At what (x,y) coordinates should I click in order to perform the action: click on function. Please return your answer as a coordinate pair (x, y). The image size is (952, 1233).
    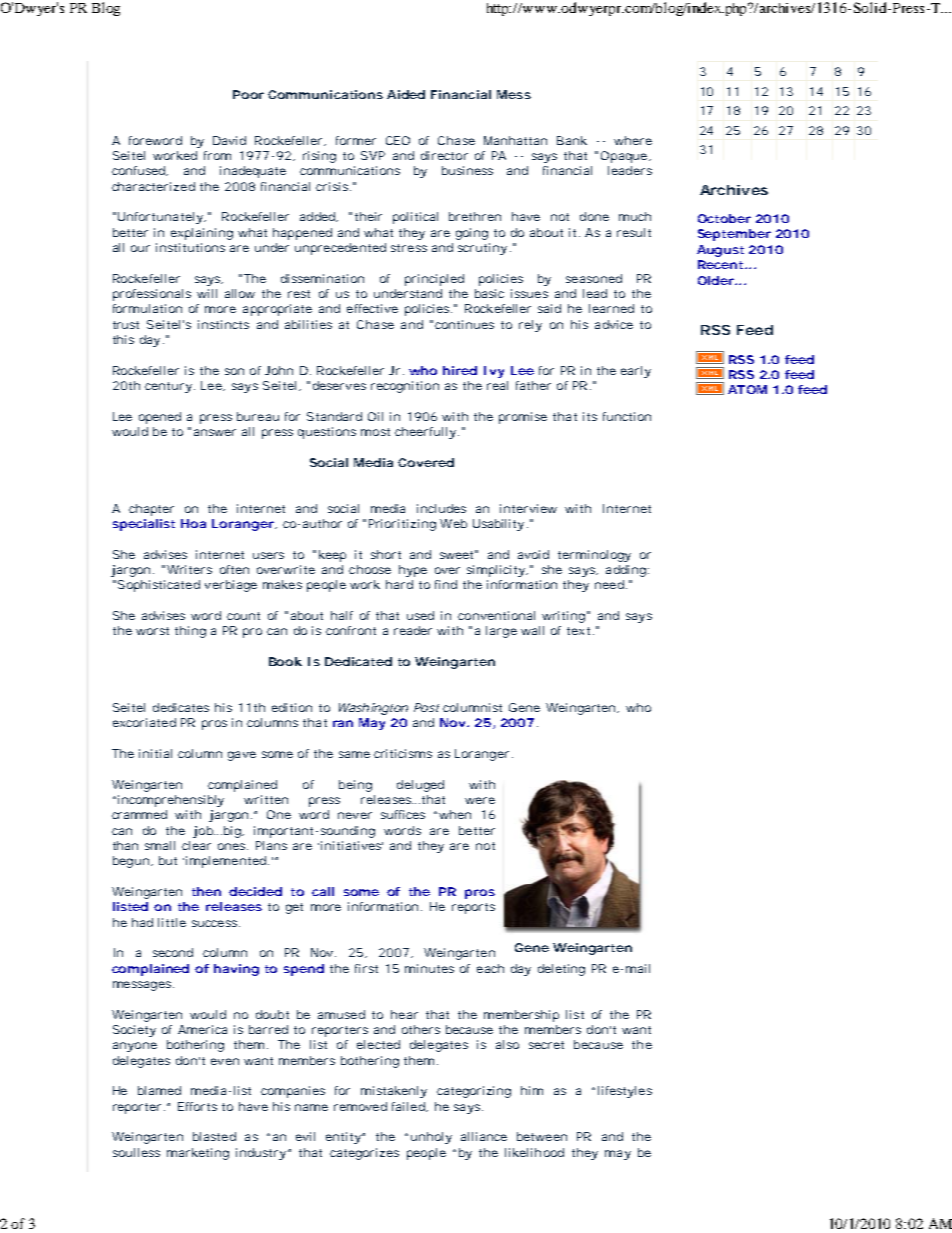
    Looking at the image, I should click on (627, 416).
